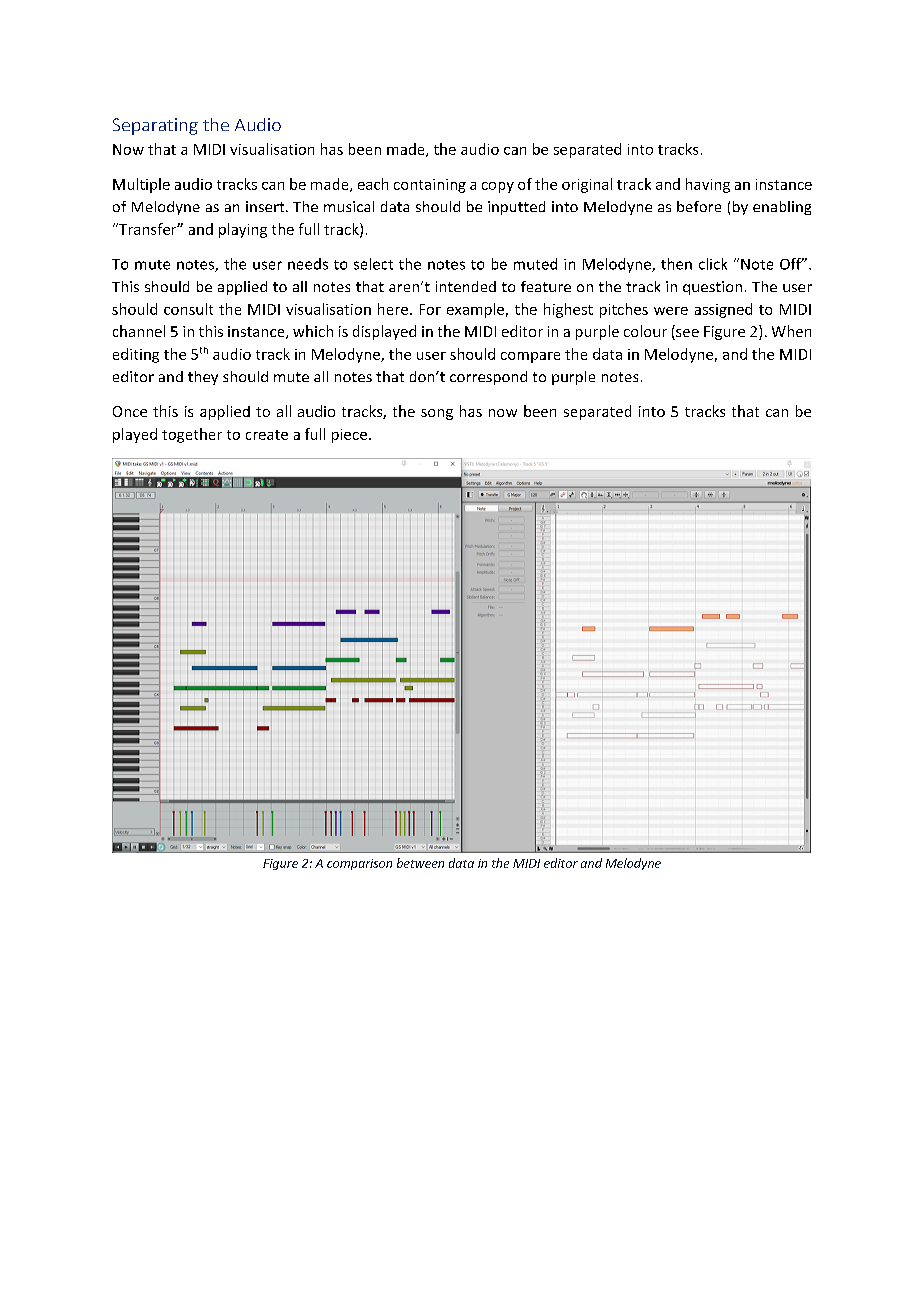 The image size is (924, 1308). I want to click on see, so click(686, 334).
